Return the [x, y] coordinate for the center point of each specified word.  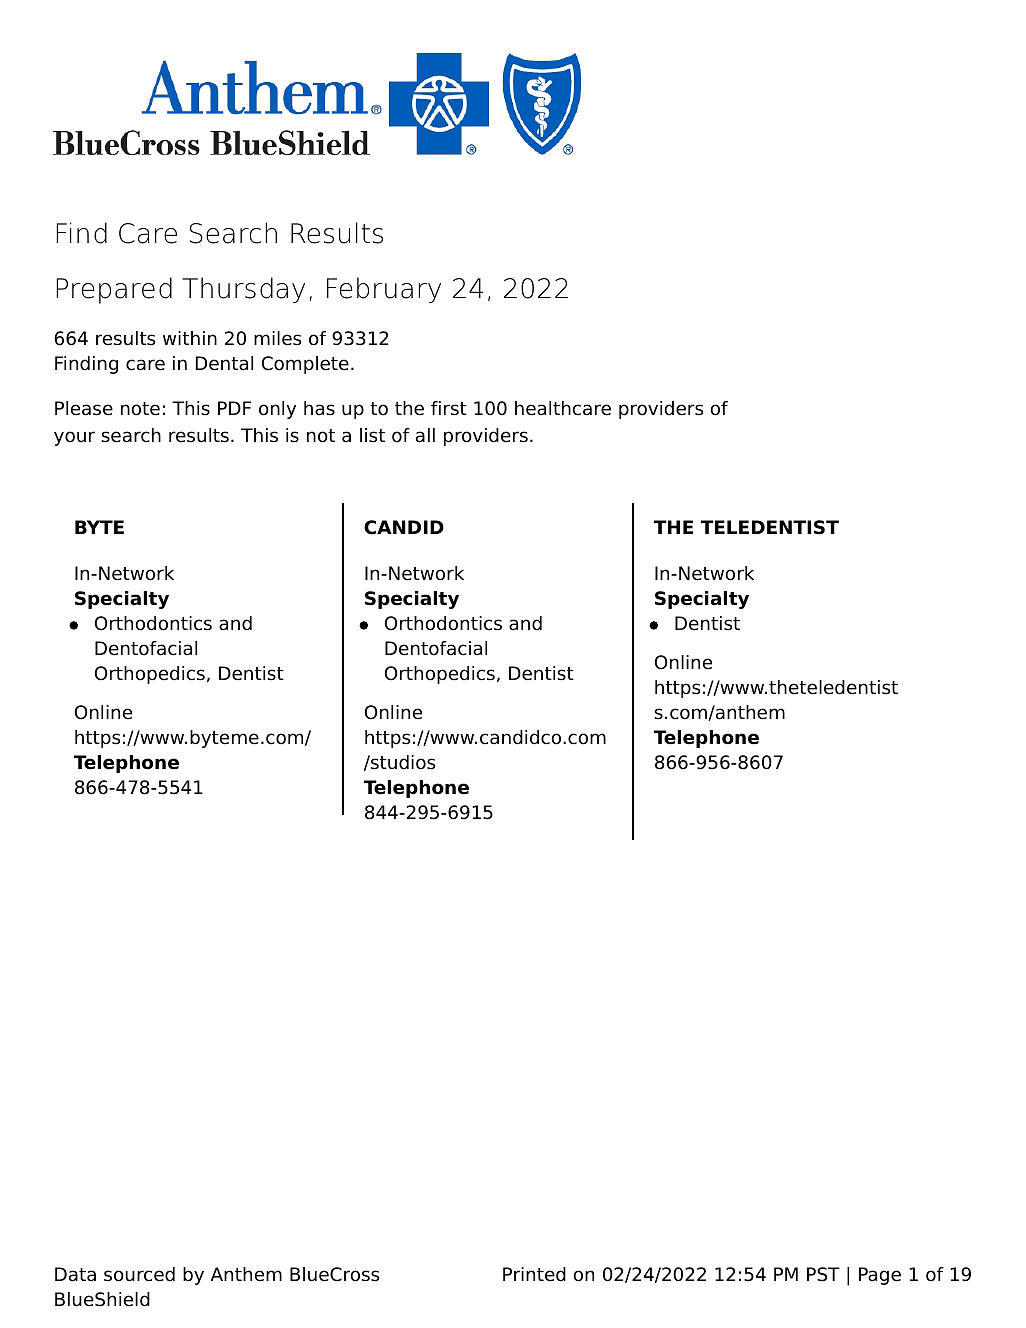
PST [823, 1274]
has [319, 408]
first [449, 408]
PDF [234, 408]
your [74, 438]
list [372, 435]
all [425, 435]
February [384, 290]
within [190, 338]
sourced [139, 1274]
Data [75, 1274]
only [277, 410]
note [140, 409]
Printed [534, 1274]
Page [880, 1276]
